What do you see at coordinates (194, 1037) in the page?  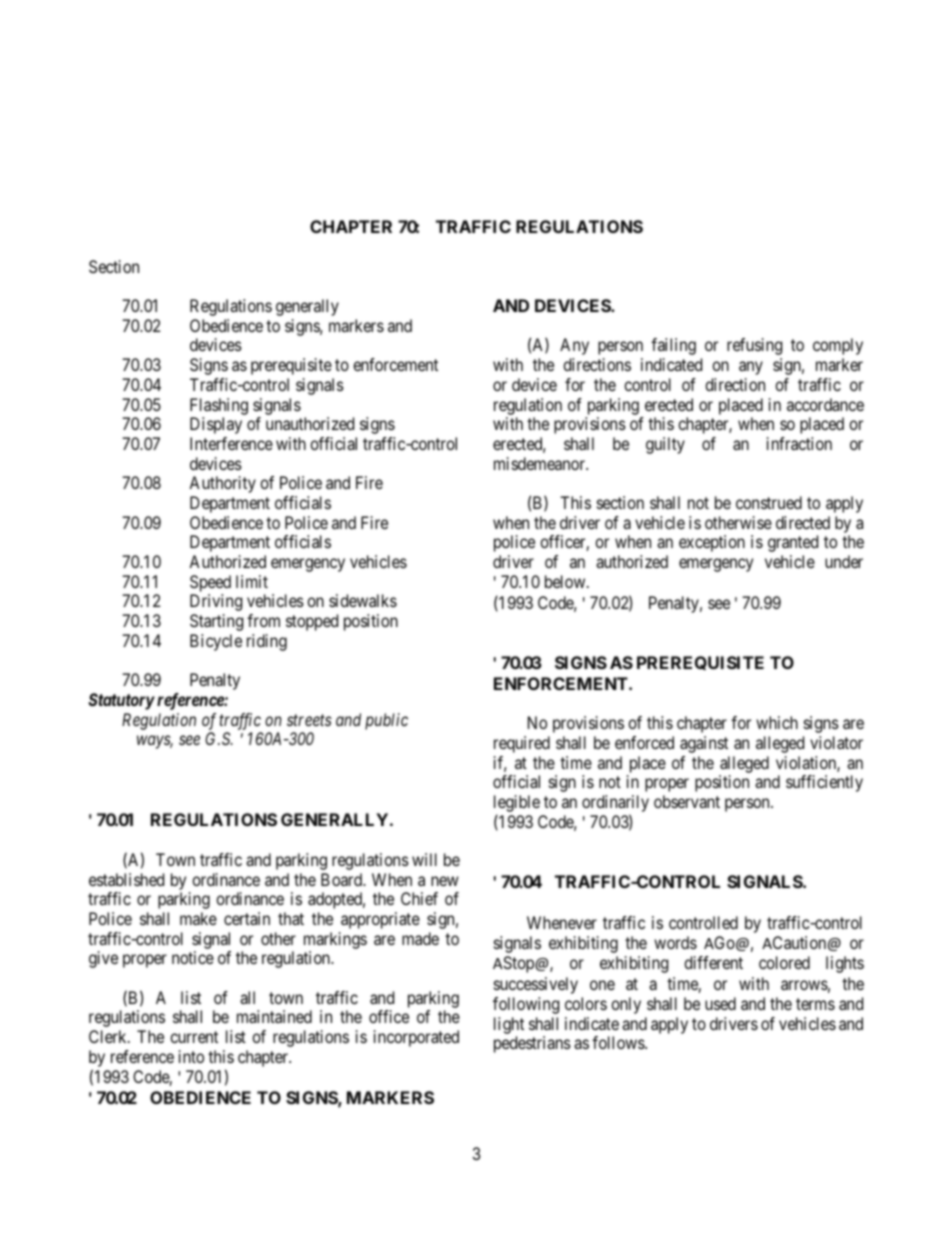 I see `current` at bounding box center [194, 1037].
